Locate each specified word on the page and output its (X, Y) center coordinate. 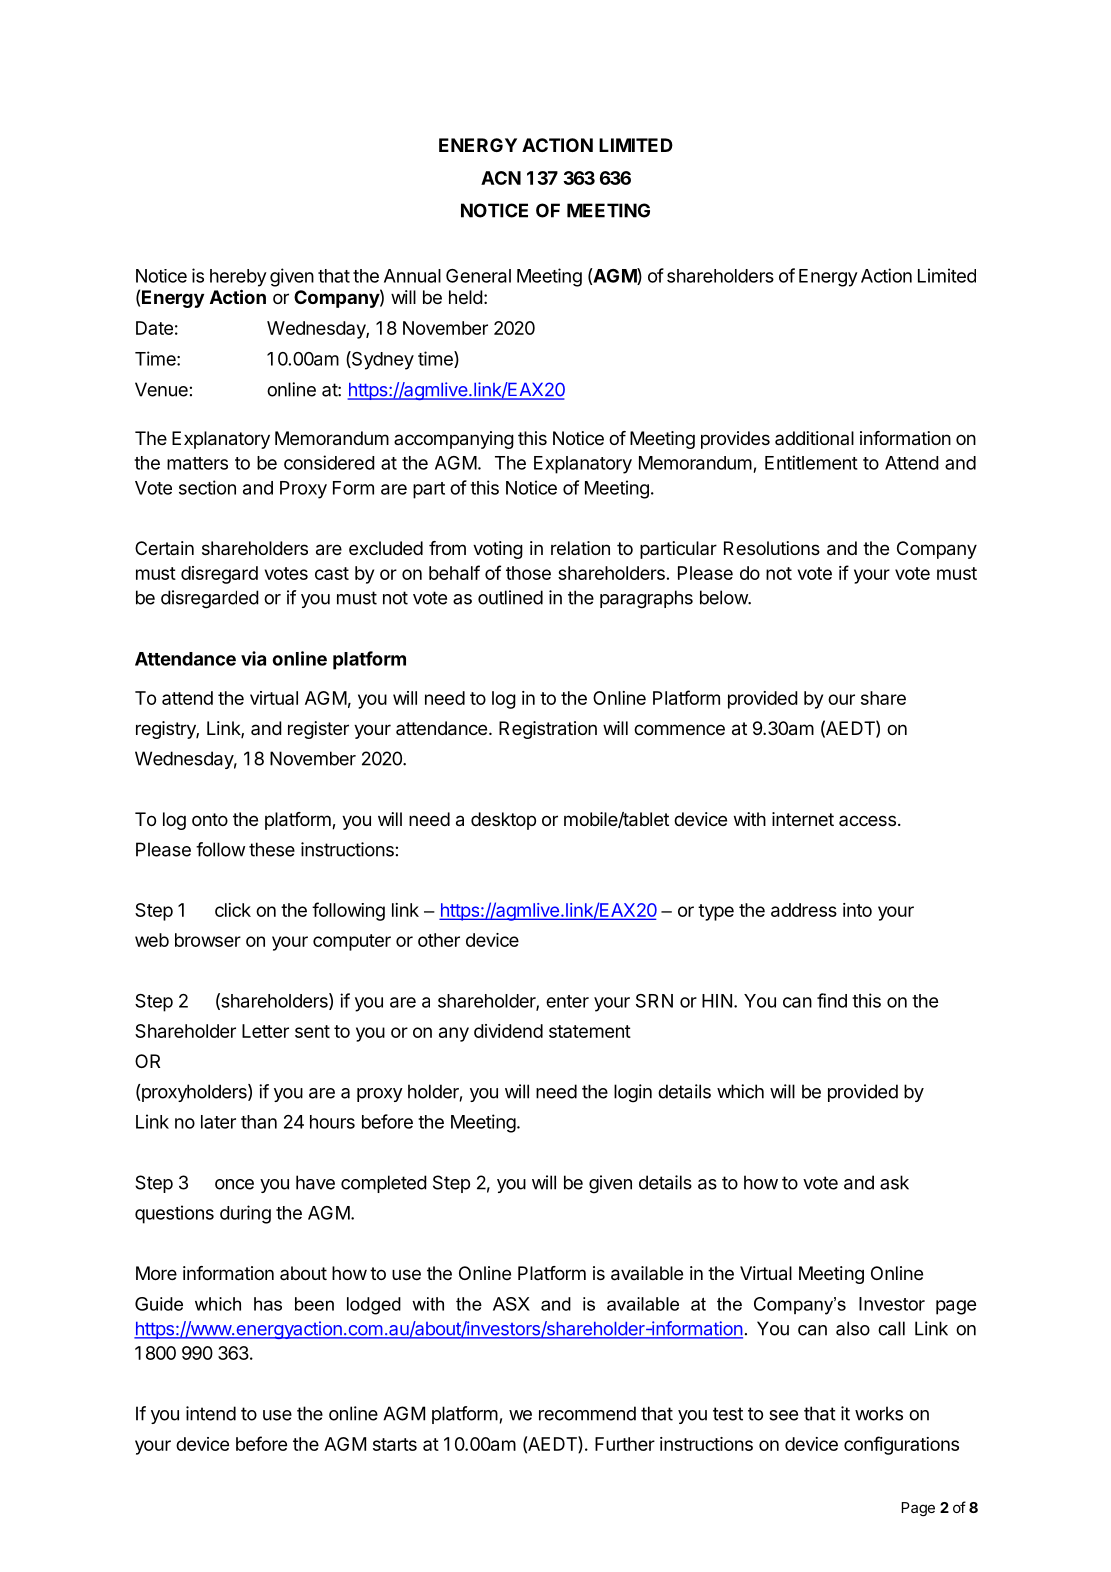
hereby (238, 278)
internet (803, 819)
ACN (501, 178)
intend (211, 1413)
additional (814, 438)
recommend (587, 1413)
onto (210, 819)
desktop (503, 821)
